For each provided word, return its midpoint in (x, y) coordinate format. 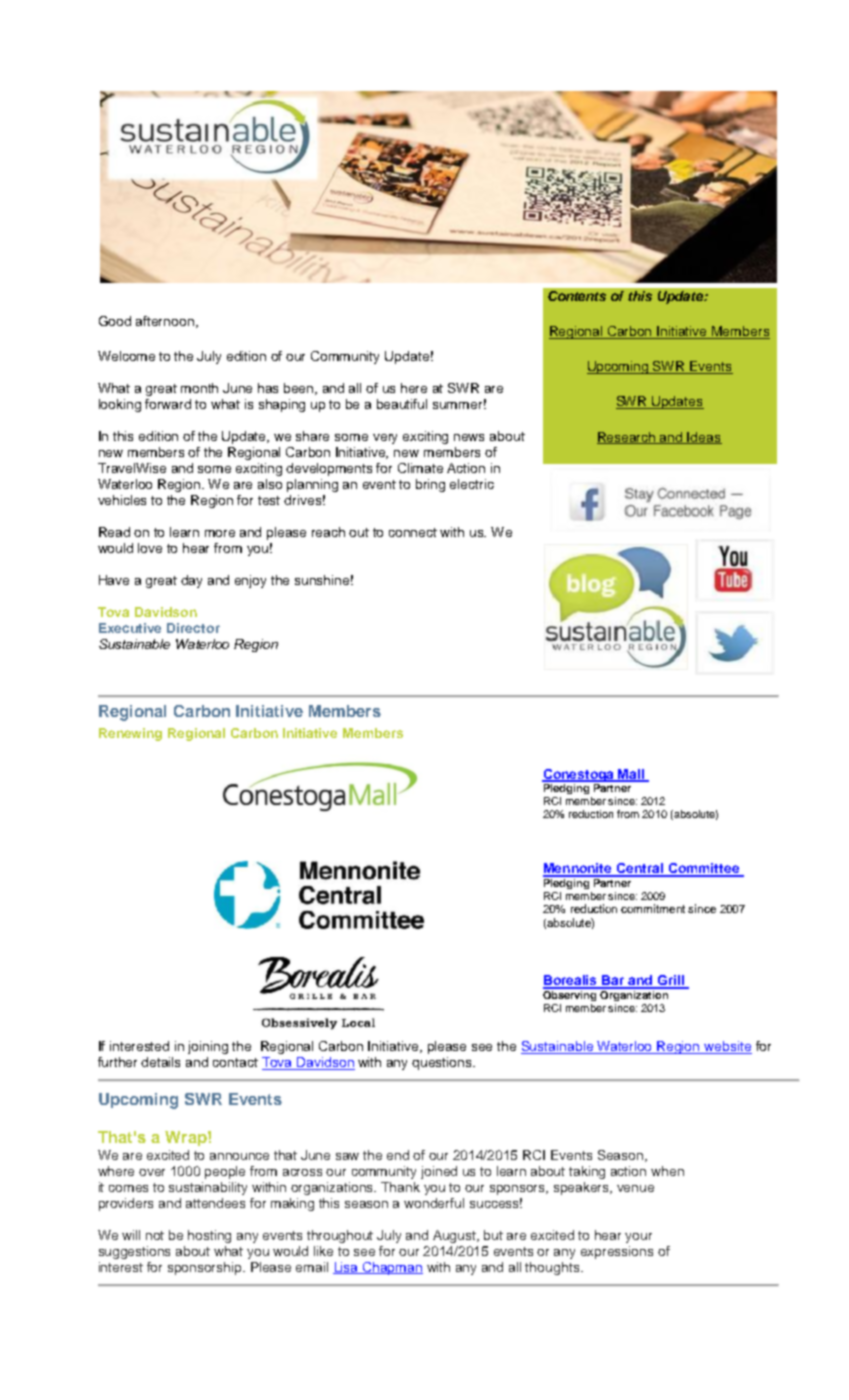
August (456, 1236)
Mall (632, 775)
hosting (209, 1236)
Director (193, 628)
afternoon (165, 321)
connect (413, 532)
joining (208, 1047)
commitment (653, 908)
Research (627, 438)
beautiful (402, 404)
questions (443, 1063)
